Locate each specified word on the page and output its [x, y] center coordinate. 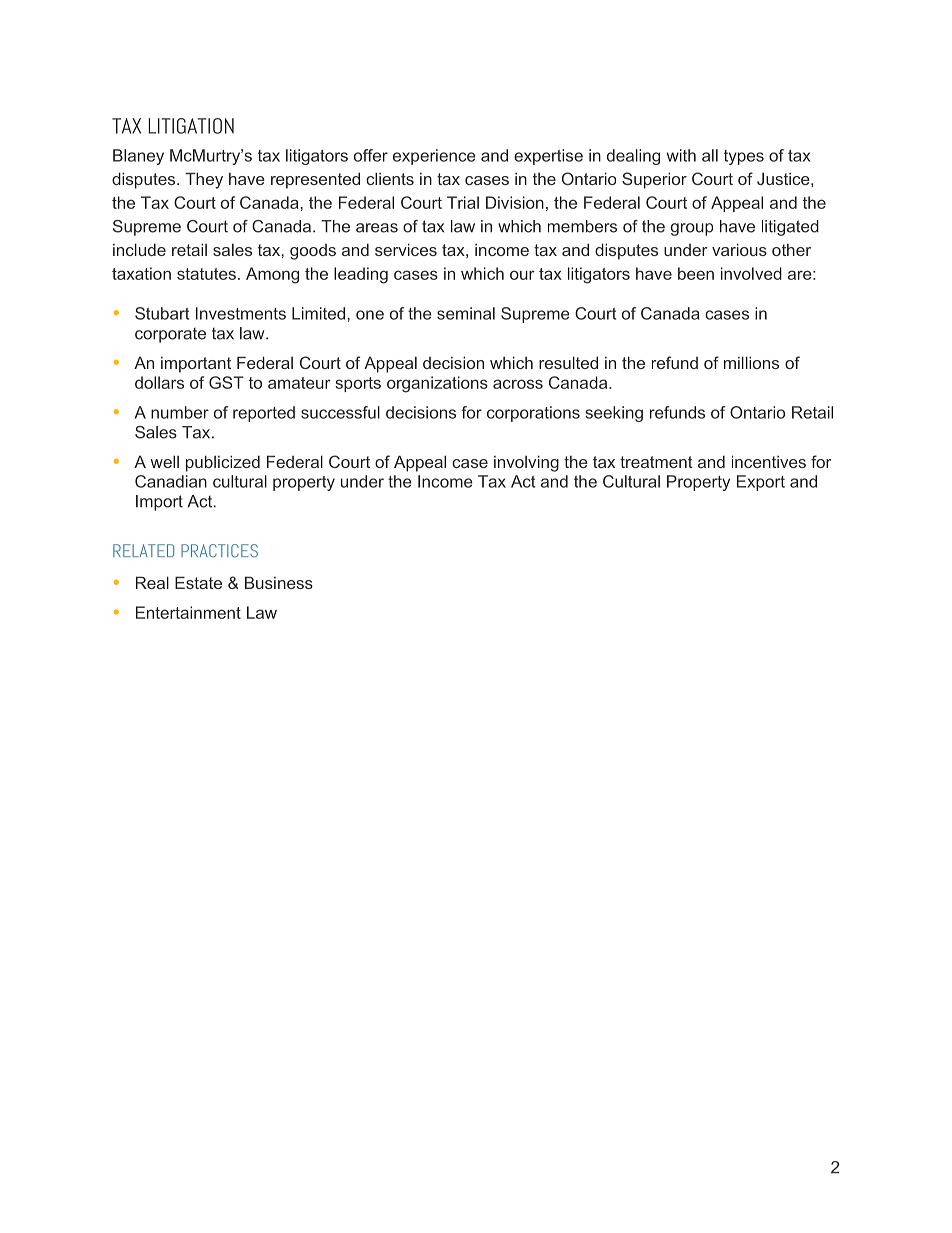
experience [434, 157]
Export [761, 483]
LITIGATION [191, 126]
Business [279, 582]
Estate [198, 582]
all [710, 155]
